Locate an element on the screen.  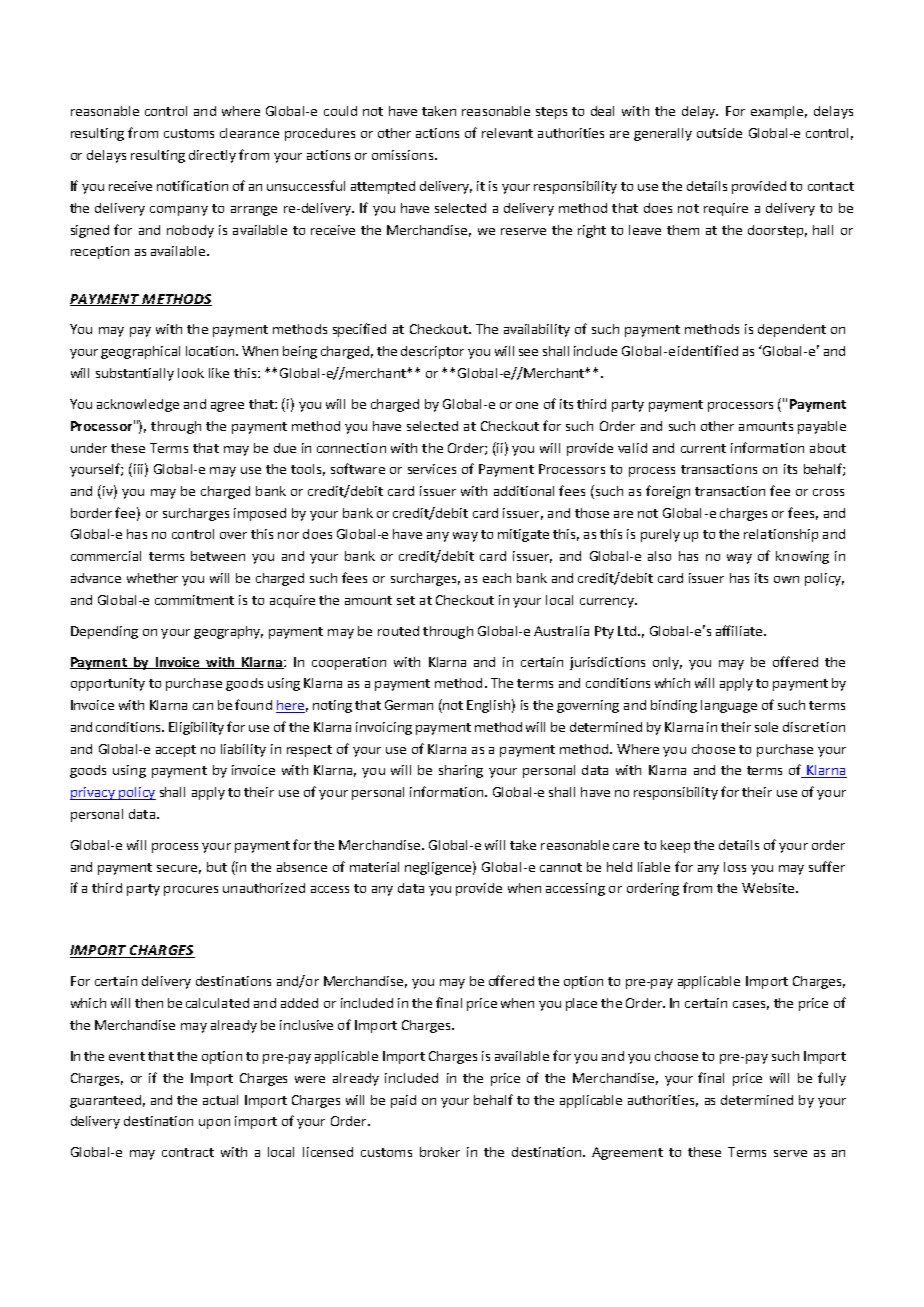
routed is located at coordinates (398, 631).
